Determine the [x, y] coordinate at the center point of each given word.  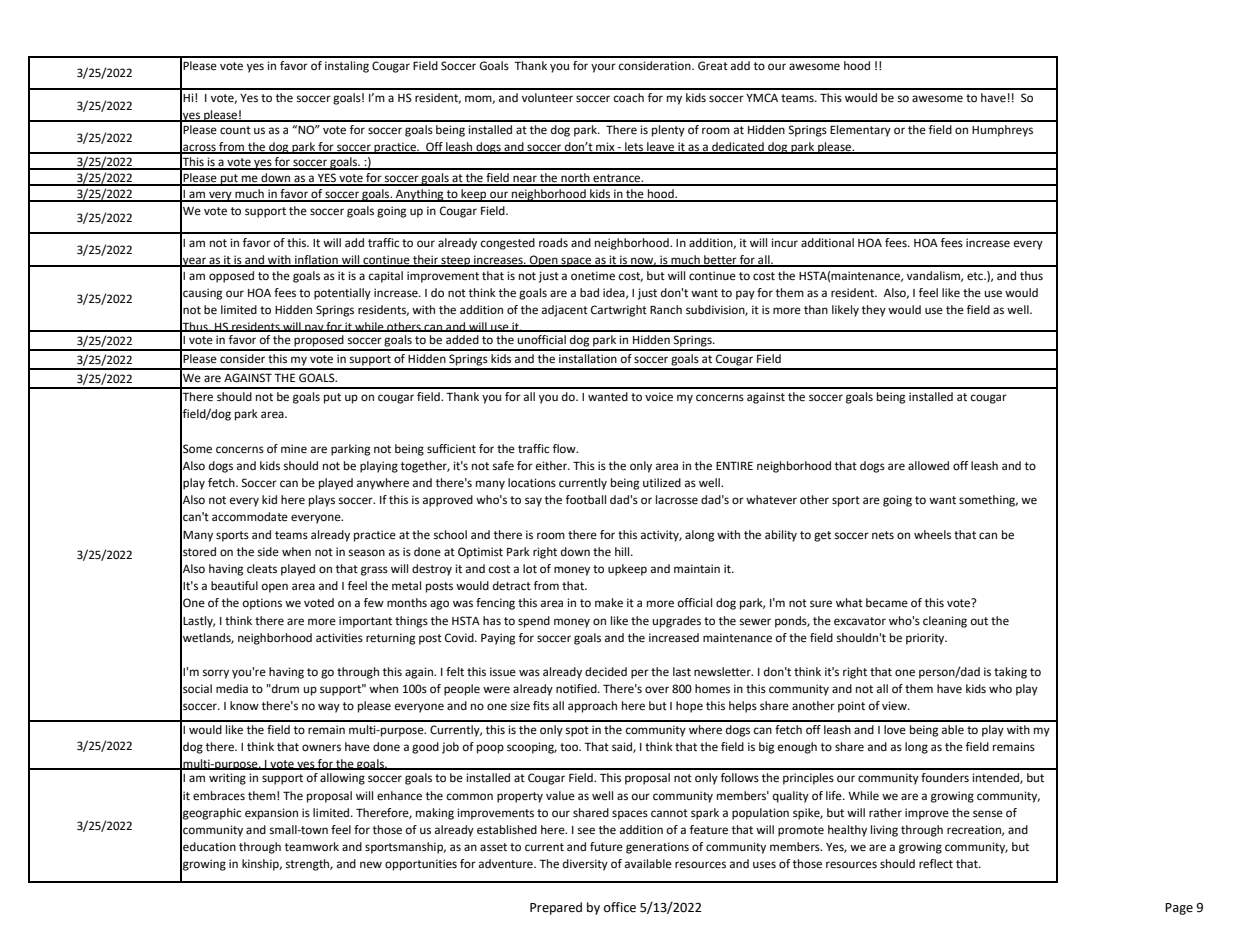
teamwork [312, 847]
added [462, 340]
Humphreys [1002, 131]
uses [764, 865]
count [235, 130]
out [979, 621]
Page [1179, 909]
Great [713, 66]
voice [659, 397]
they [874, 311]
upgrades [677, 622]
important [365, 622]
